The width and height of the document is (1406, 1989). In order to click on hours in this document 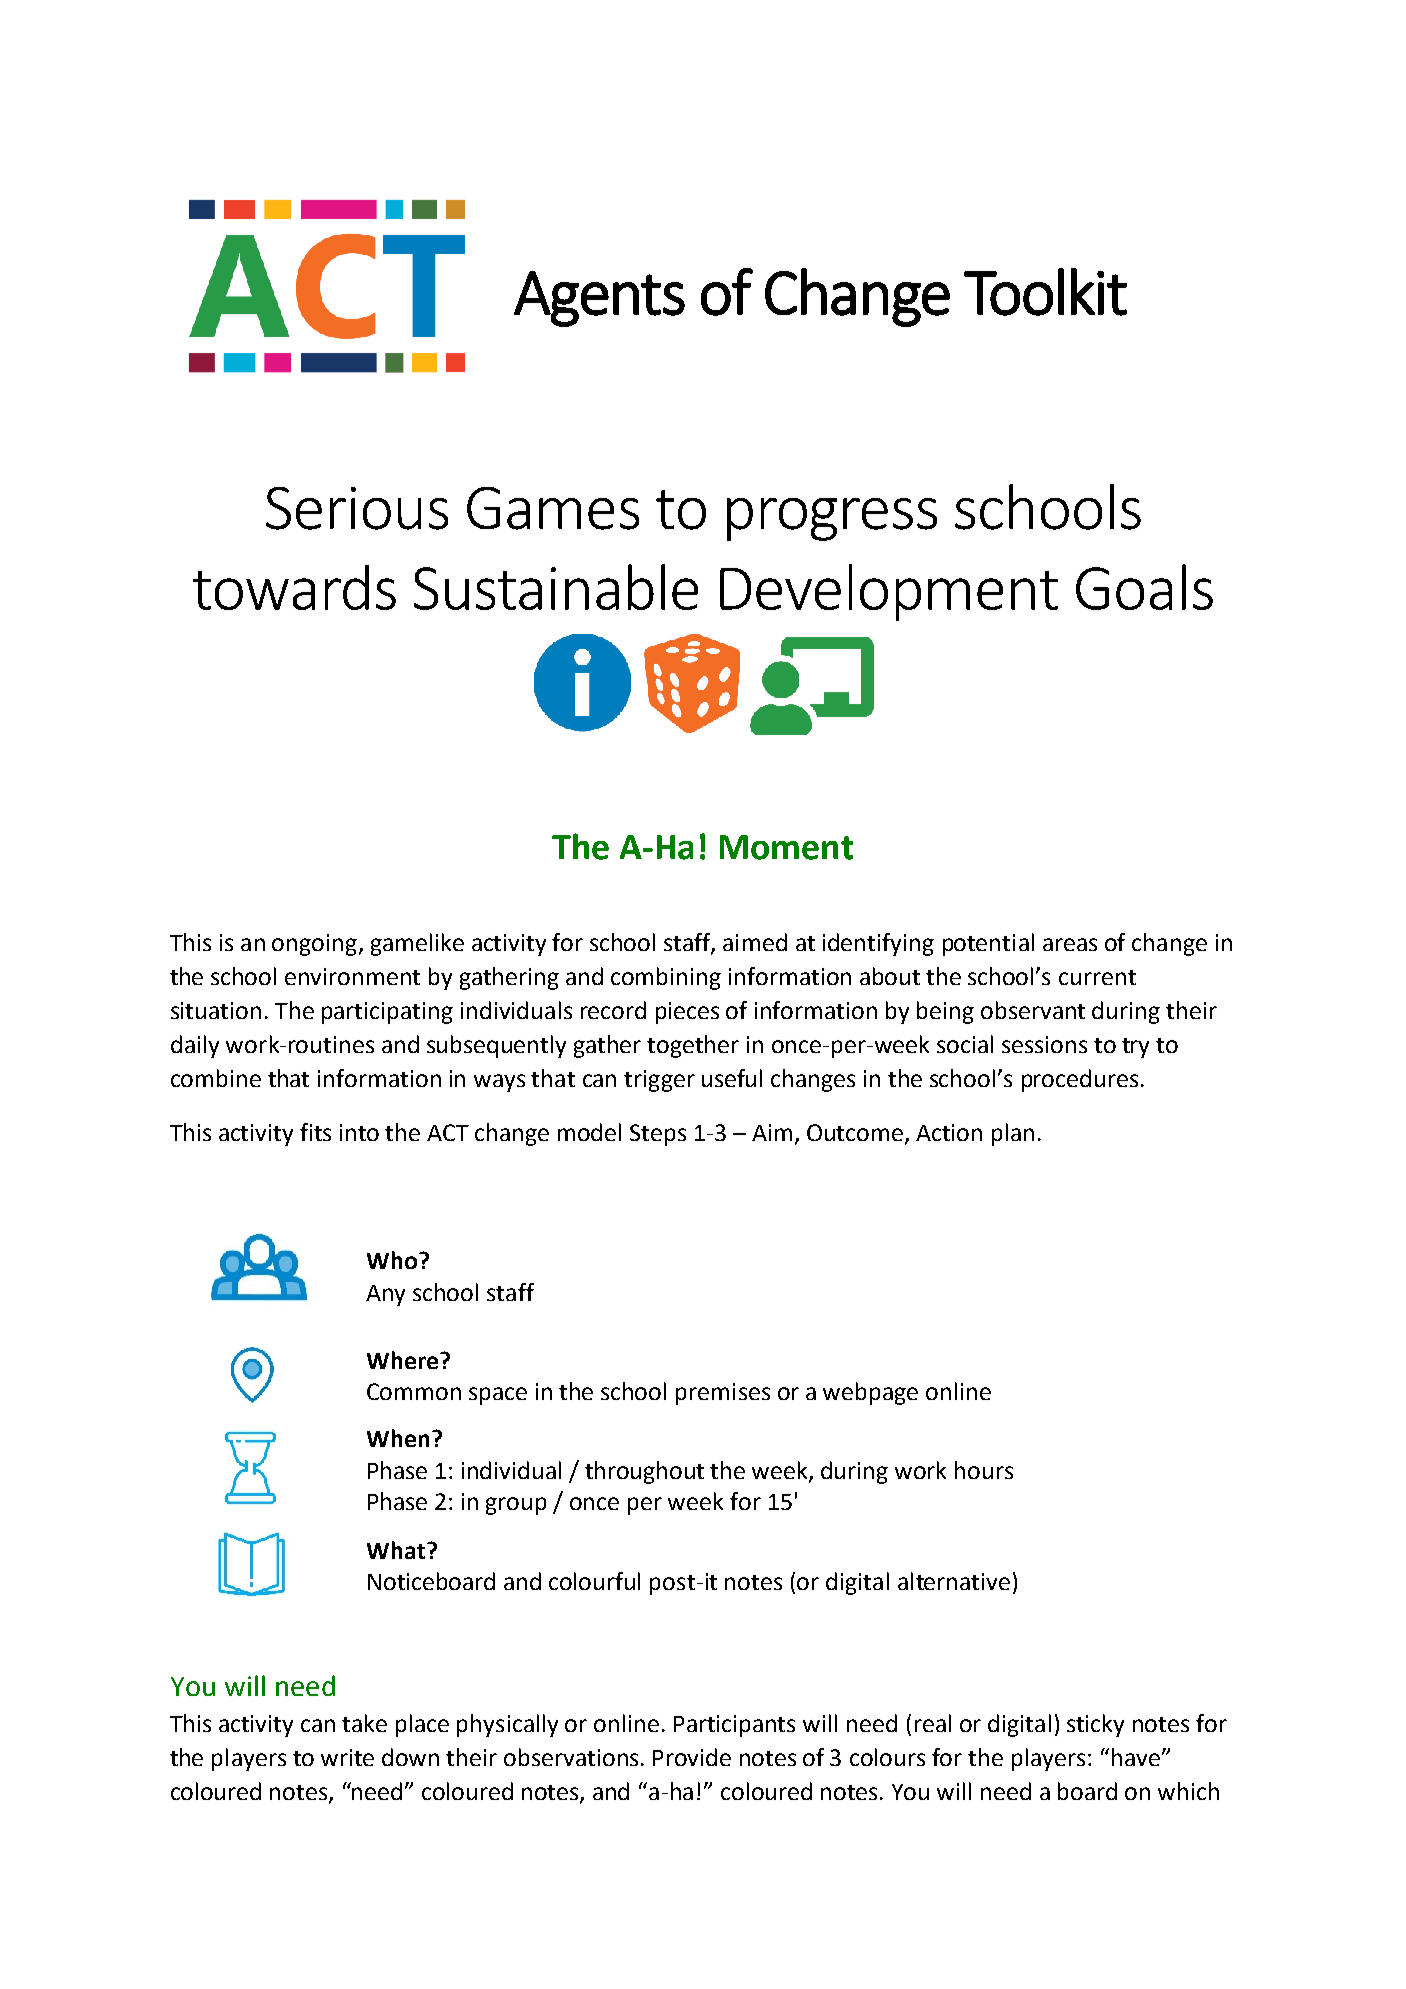, I will do `click(984, 1470)`.
